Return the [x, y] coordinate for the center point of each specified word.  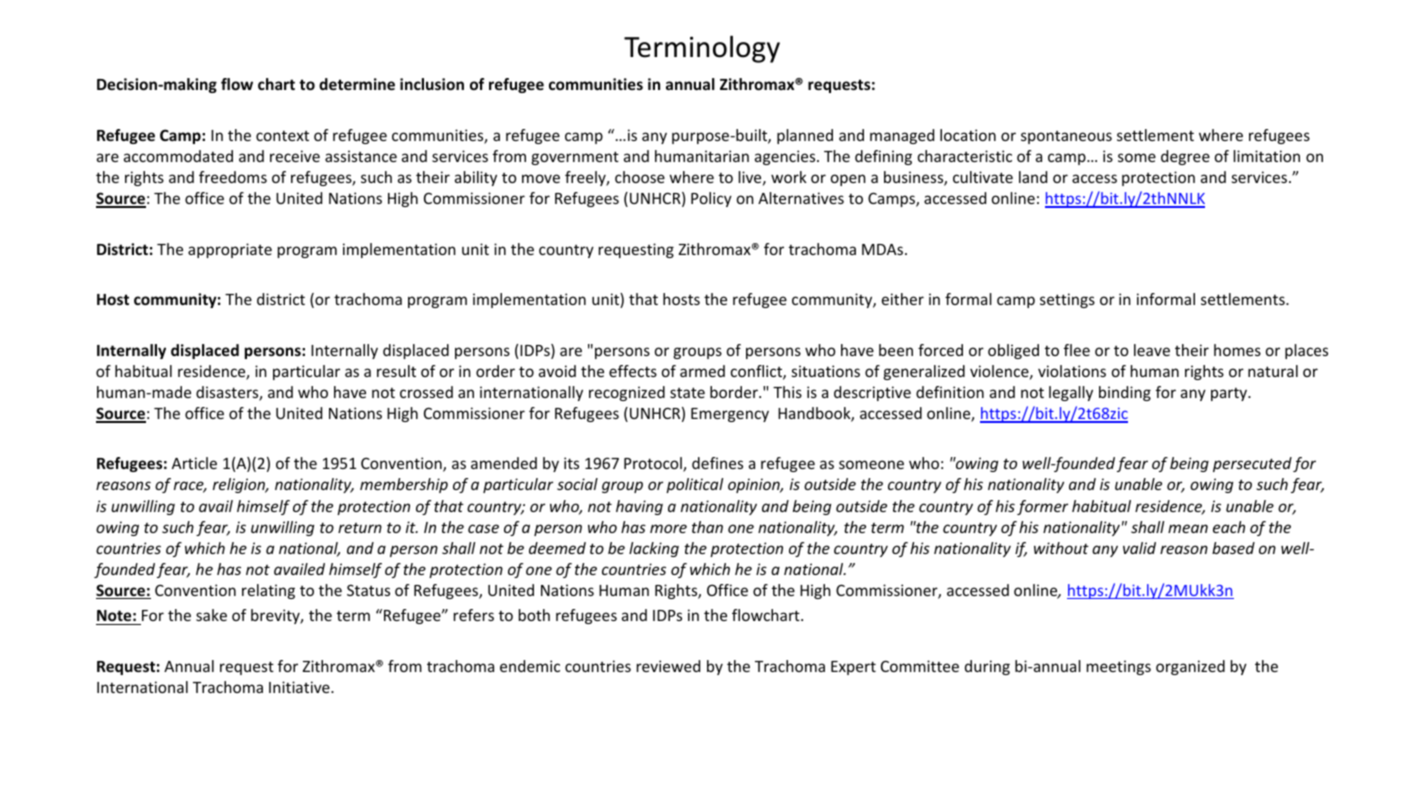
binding [1125, 393]
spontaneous [1066, 137]
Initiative [300, 687]
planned [805, 136]
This [787, 392]
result [396, 371]
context [282, 136]
